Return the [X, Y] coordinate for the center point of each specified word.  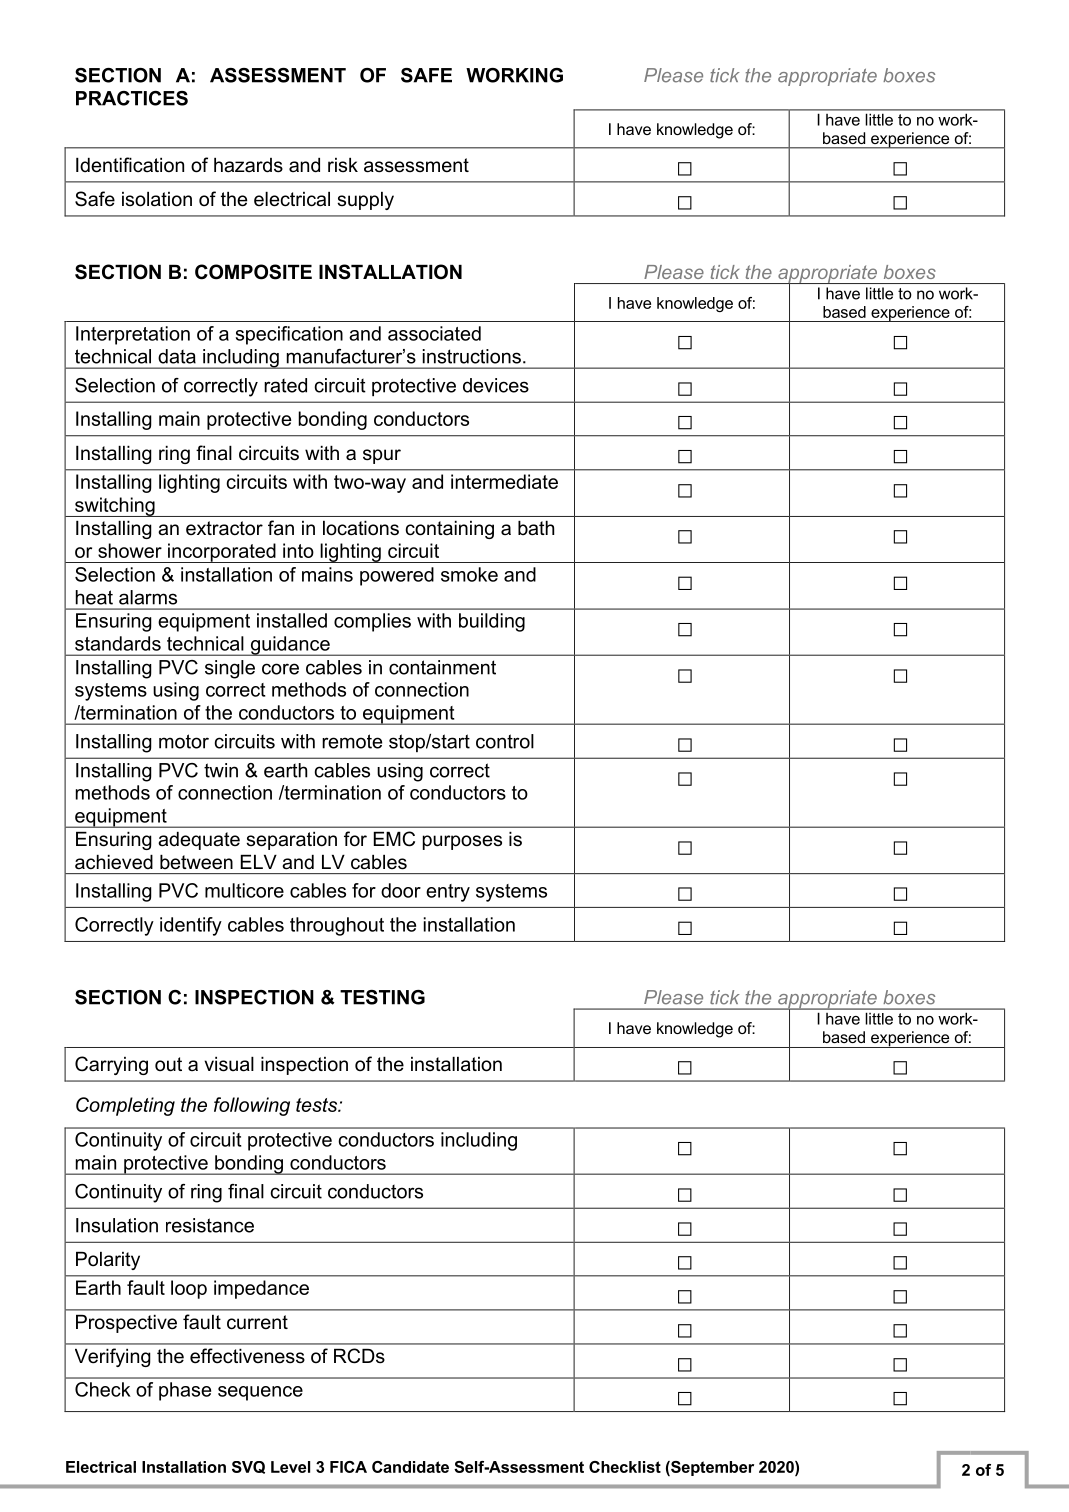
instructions [472, 356]
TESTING [382, 997]
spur [382, 456]
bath [536, 528]
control [505, 741]
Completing [125, 1106]
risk [343, 165]
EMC [394, 839]
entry [448, 893]
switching [115, 507]
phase [185, 1391]
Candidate [410, 1467]
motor [184, 741]
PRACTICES [132, 98]
